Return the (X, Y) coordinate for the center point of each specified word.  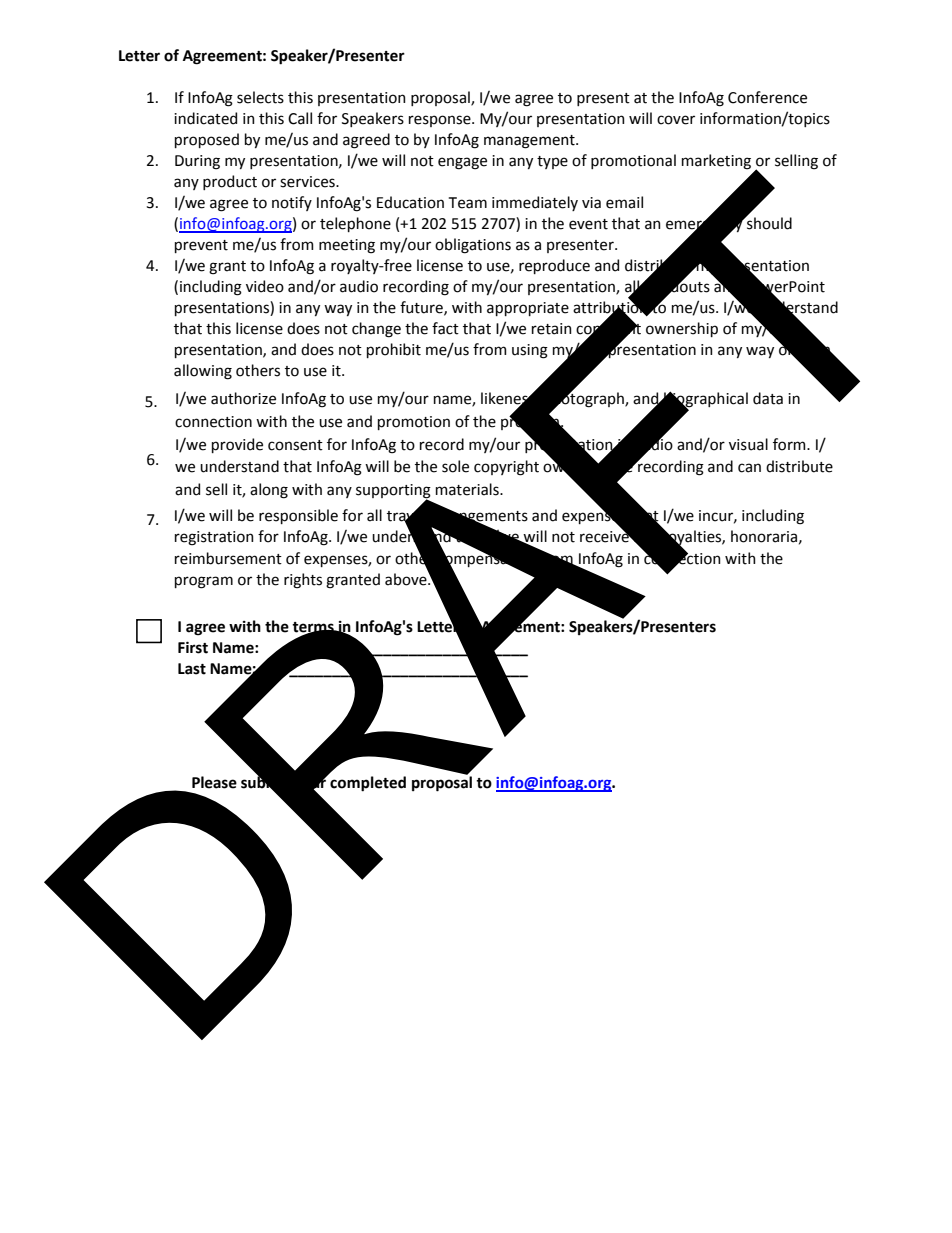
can (749, 468)
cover (676, 120)
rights (303, 581)
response (441, 121)
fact (445, 328)
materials (468, 489)
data (768, 398)
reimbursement (228, 558)
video (265, 286)
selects (260, 97)
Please (214, 782)
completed (367, 782)
